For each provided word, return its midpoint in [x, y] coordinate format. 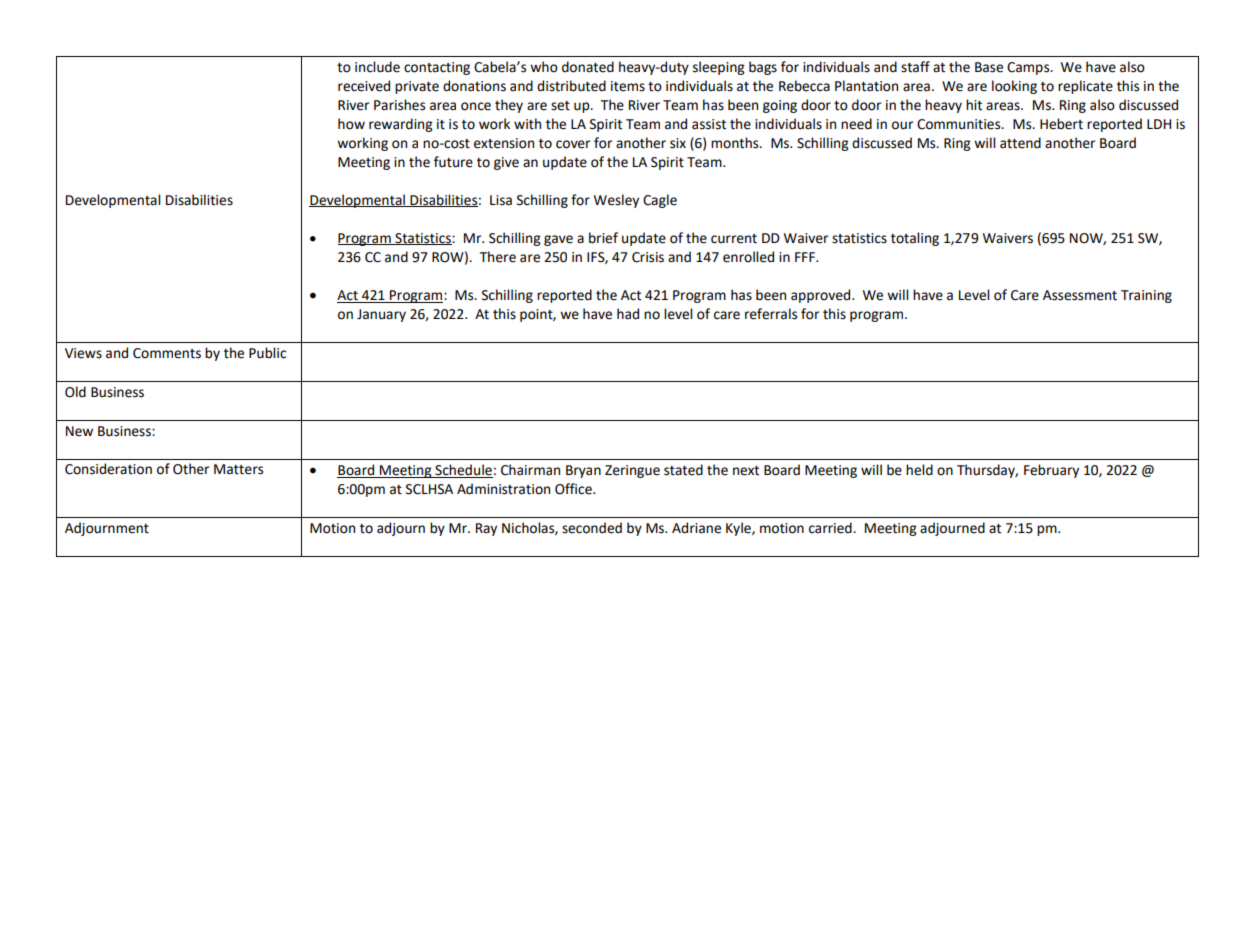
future [453, 162]
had [628, 314]
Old [75, 392]
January [381, 315]
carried [831, 528]
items [628, 86]
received [364, 86]
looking [1014, 87]
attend [1020, 143]
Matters [238, 469]
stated [683, 470]
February [1051, 471]
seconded [592, 528]
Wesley [616, 201]
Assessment [1080, 295]
